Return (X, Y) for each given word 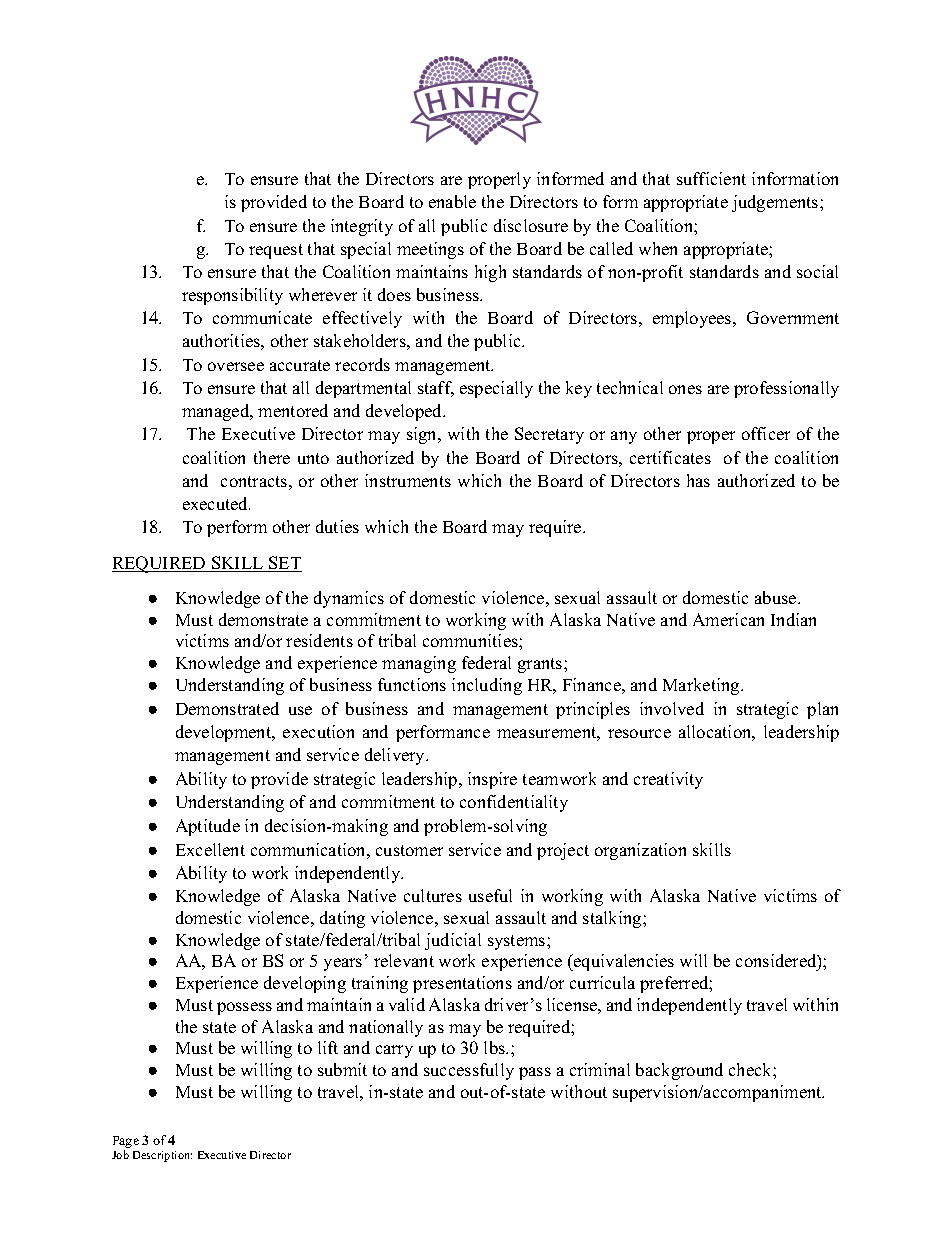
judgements (776, 203)
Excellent (210, 849)
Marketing (702, 686)
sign (423, 435)
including (487, 686)
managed (217, 412)
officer (766, 433)
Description (162, 1156)
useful (490, 895)
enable (452, 201)
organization (640, 851)
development (225, 733)
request (276, 251)
